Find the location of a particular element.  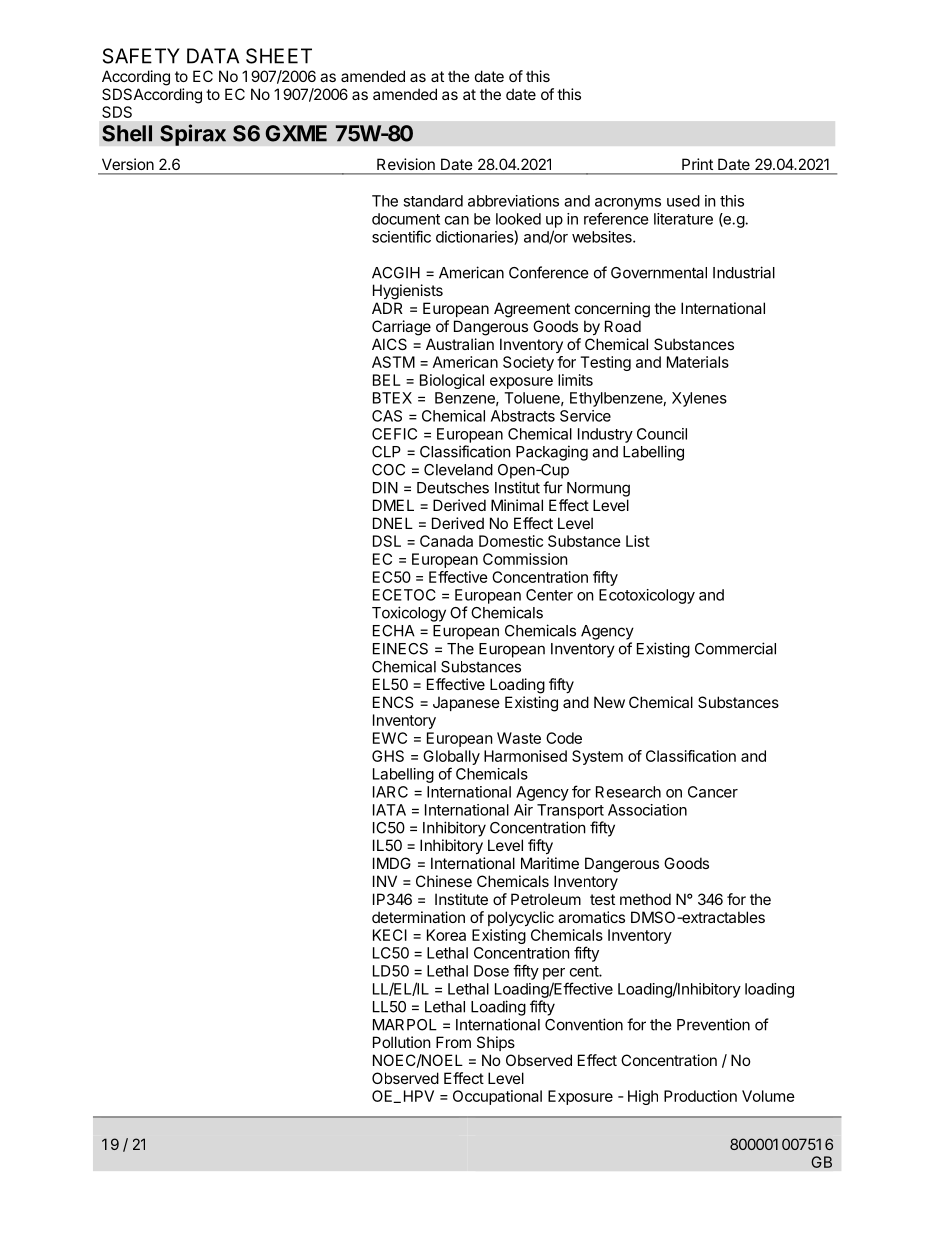

Revision is located at coordinates (406, 164).
